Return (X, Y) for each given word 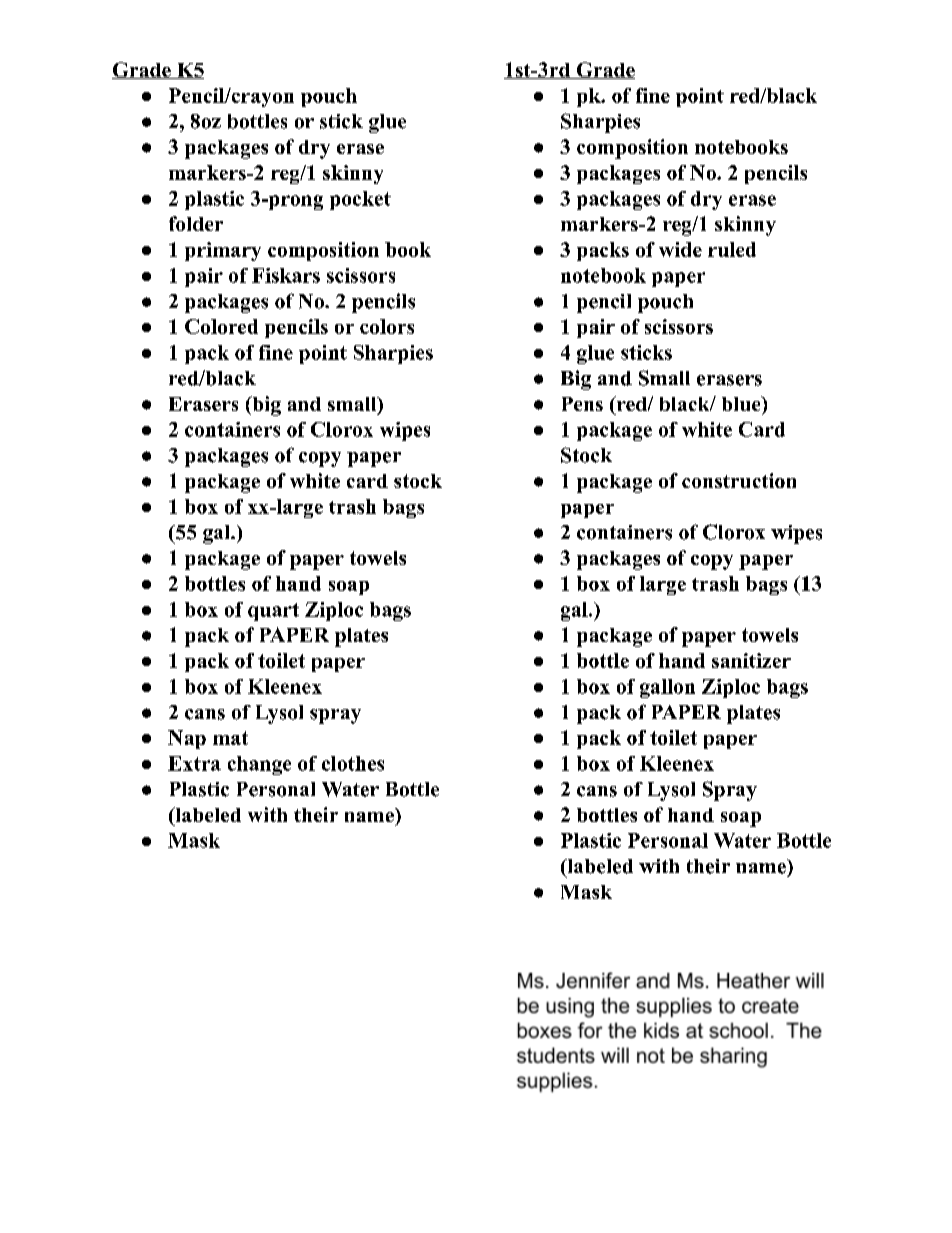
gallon (667, 688)
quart (273, 612)
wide (680, 249)
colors (387, 326)
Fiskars (286, 275)
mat (230, 738)
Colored (221, 326)
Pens (582, 404)
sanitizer (751, 660)
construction (739, 480)
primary (223, 251)
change (259, 765)
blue (742, 403)
